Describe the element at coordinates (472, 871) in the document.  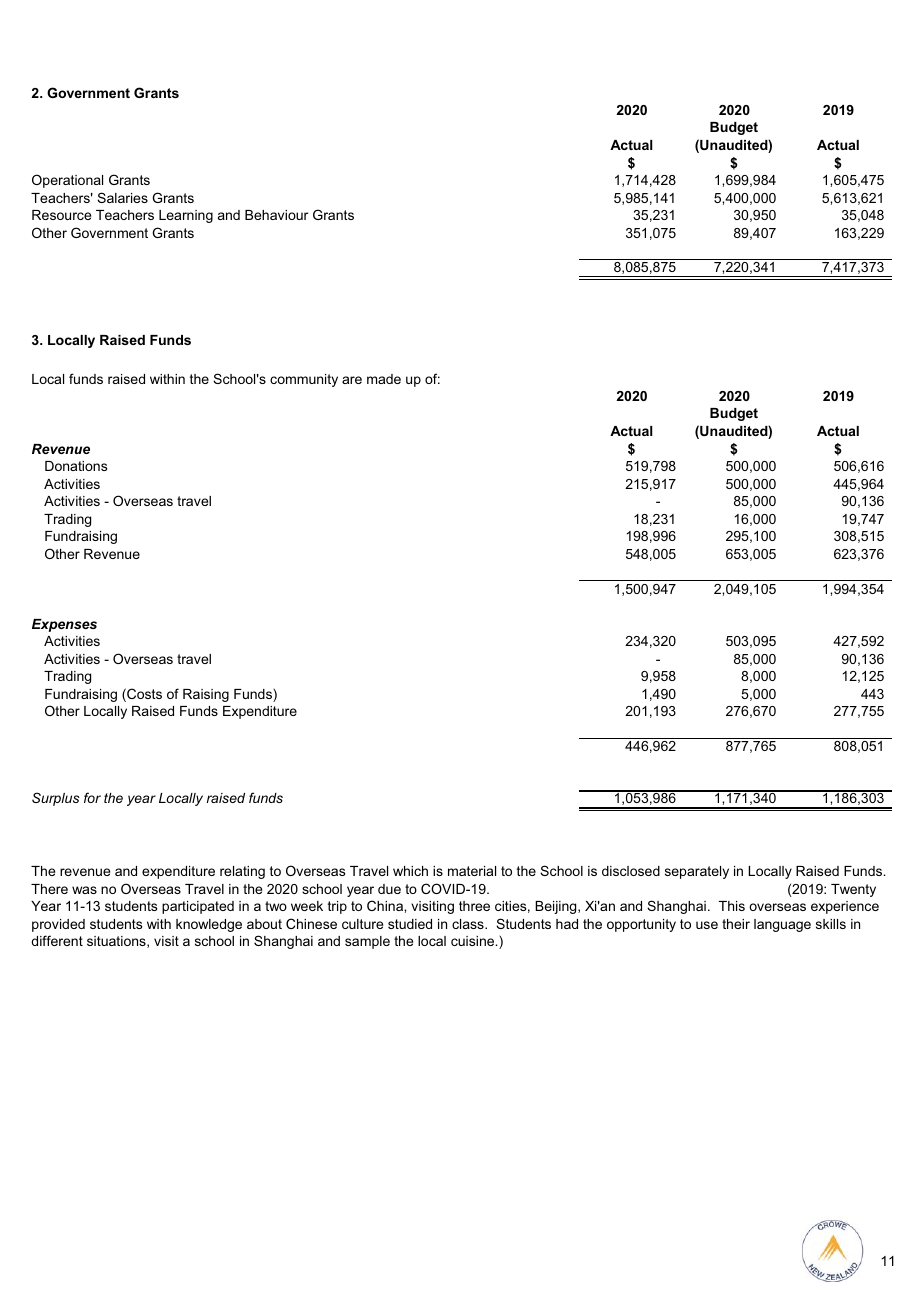
I see `material` at that location.
